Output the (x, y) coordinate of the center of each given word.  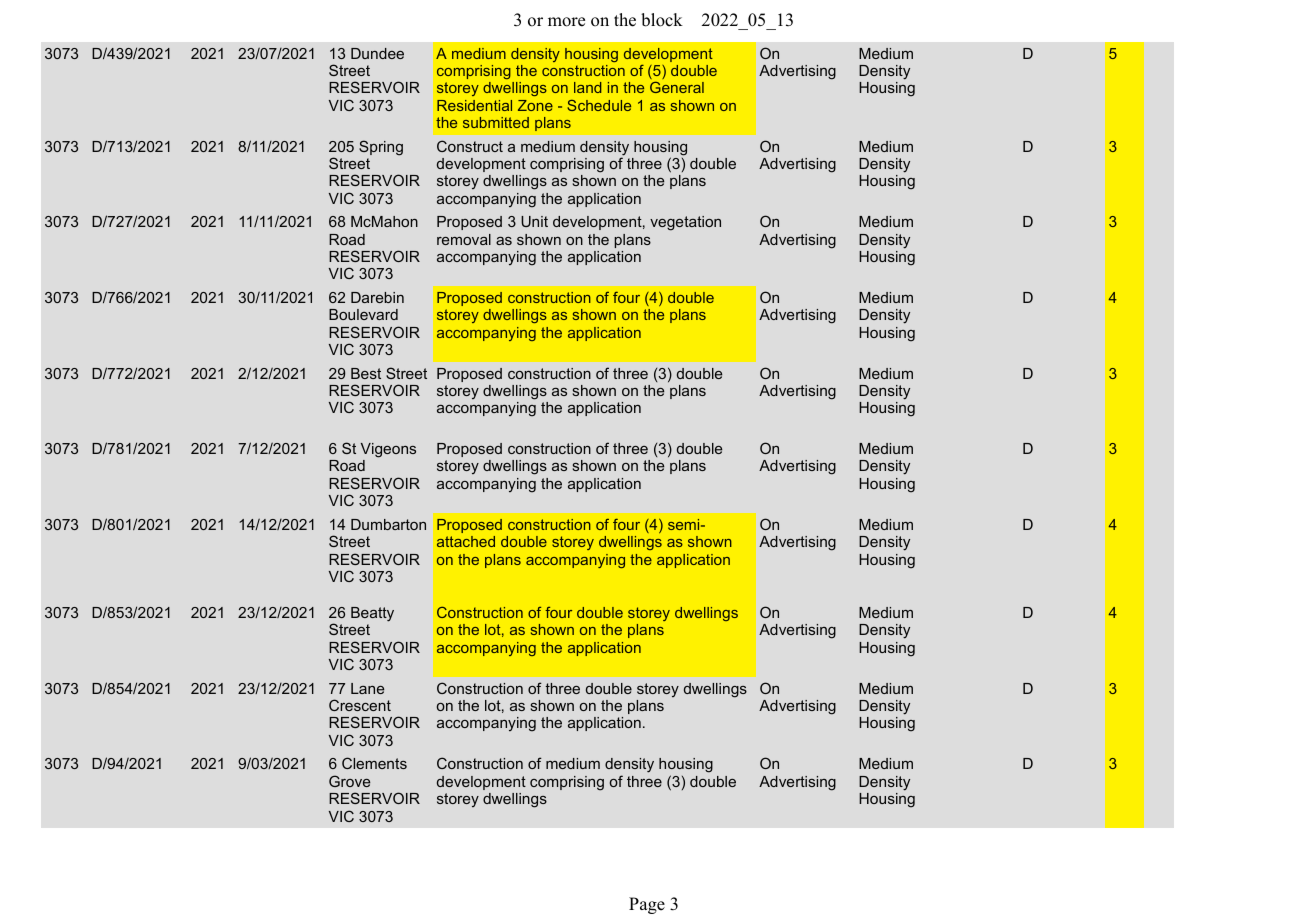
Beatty (372, 614)
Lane (367, 688)
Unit (534, 221)
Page (647, 905)
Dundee (377, 53)
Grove (349, 781)
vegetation (685, 223)
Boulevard (363, 314)
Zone (535, 105)
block (662, 20)
